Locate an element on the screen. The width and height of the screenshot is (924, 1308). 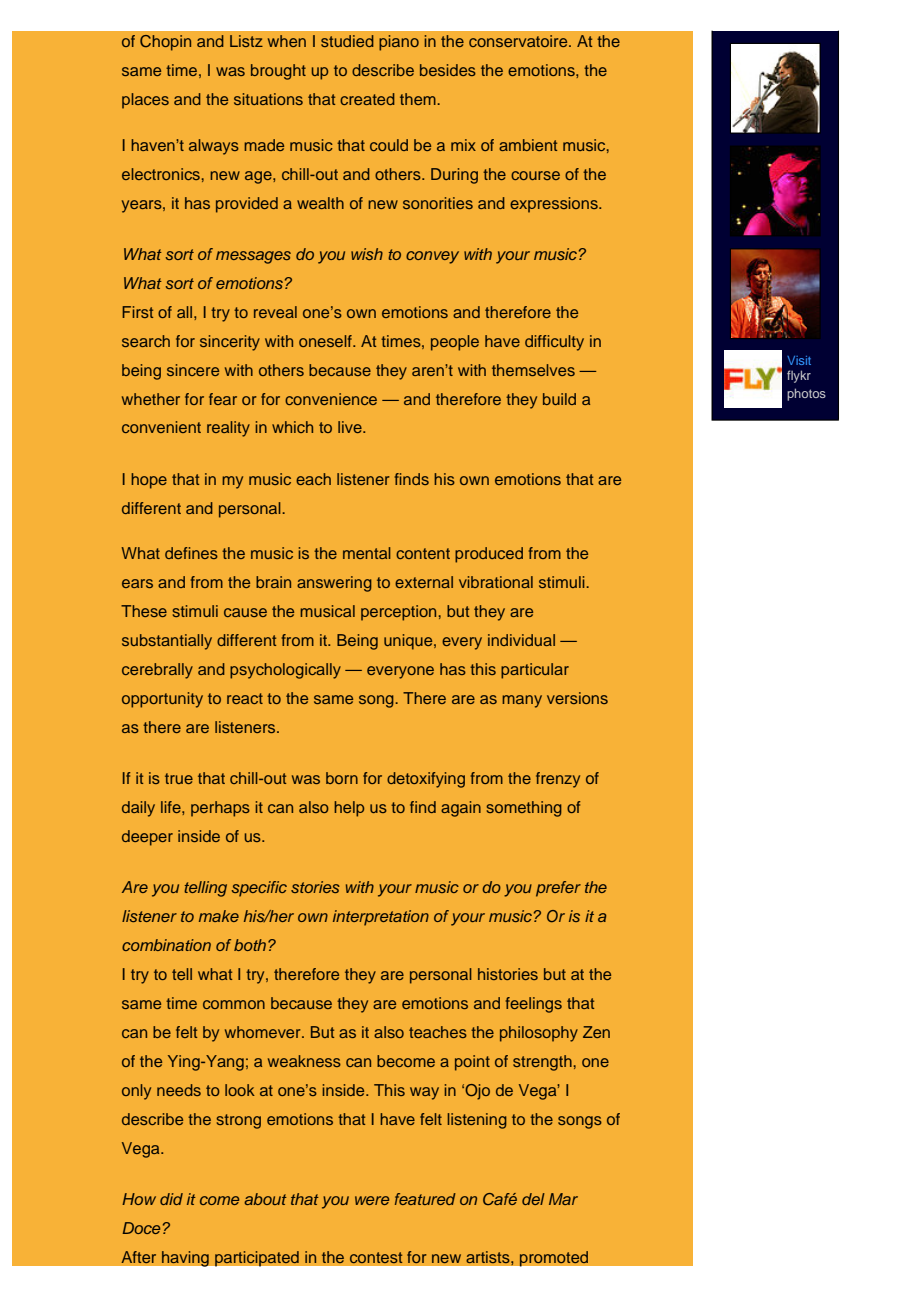
featured is located at coordinates (425, 1199).
